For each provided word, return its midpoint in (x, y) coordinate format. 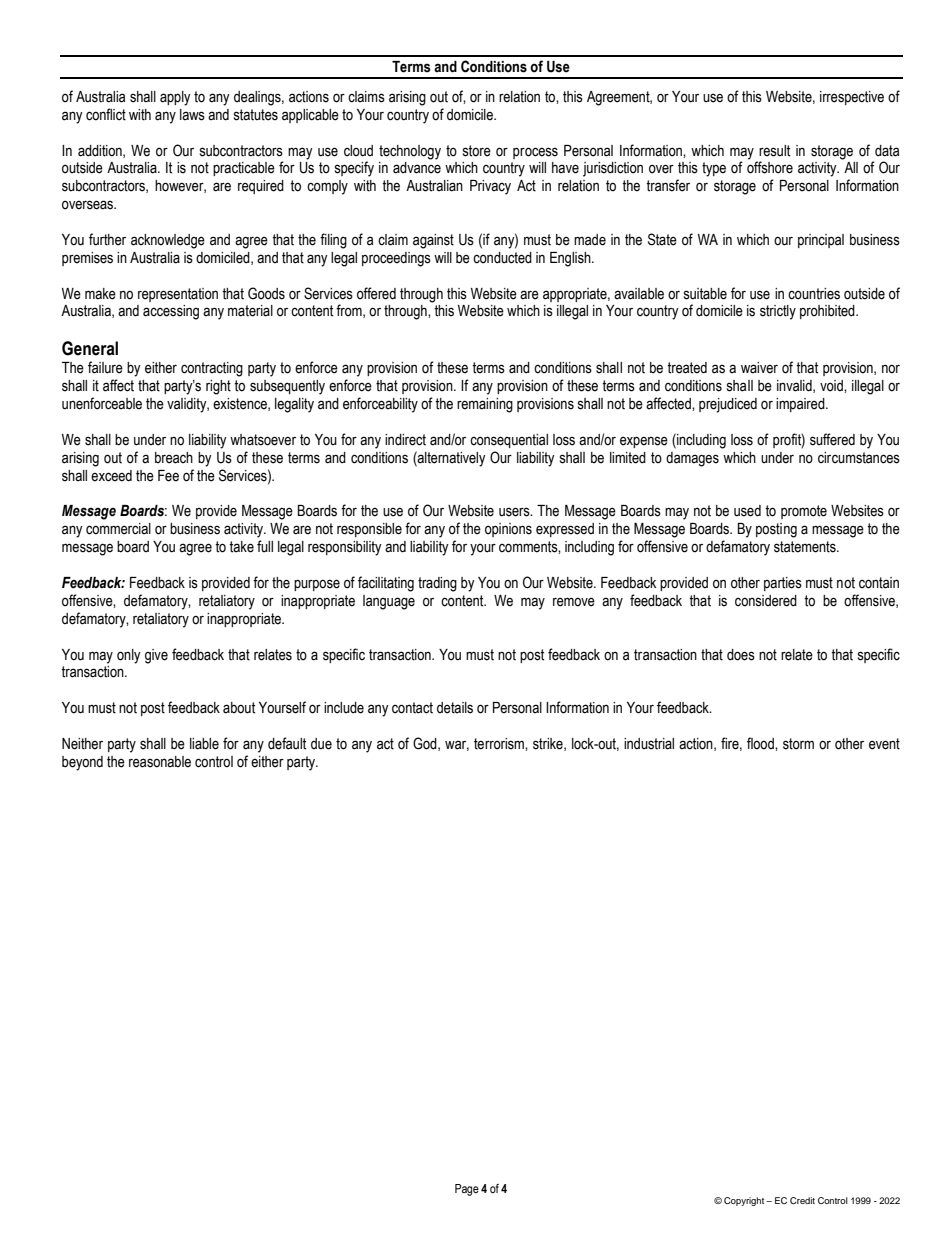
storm (798, 744)
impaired (801, 405)
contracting (212, 369)
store (477, 151)
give (156, 656)
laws (192, 115)
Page (467, 1190)
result (774, 151)
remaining (485, 405)
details (455, 708)
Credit (802, 1200)
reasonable (160, 762)
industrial (649, 744)
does (741, 655)
